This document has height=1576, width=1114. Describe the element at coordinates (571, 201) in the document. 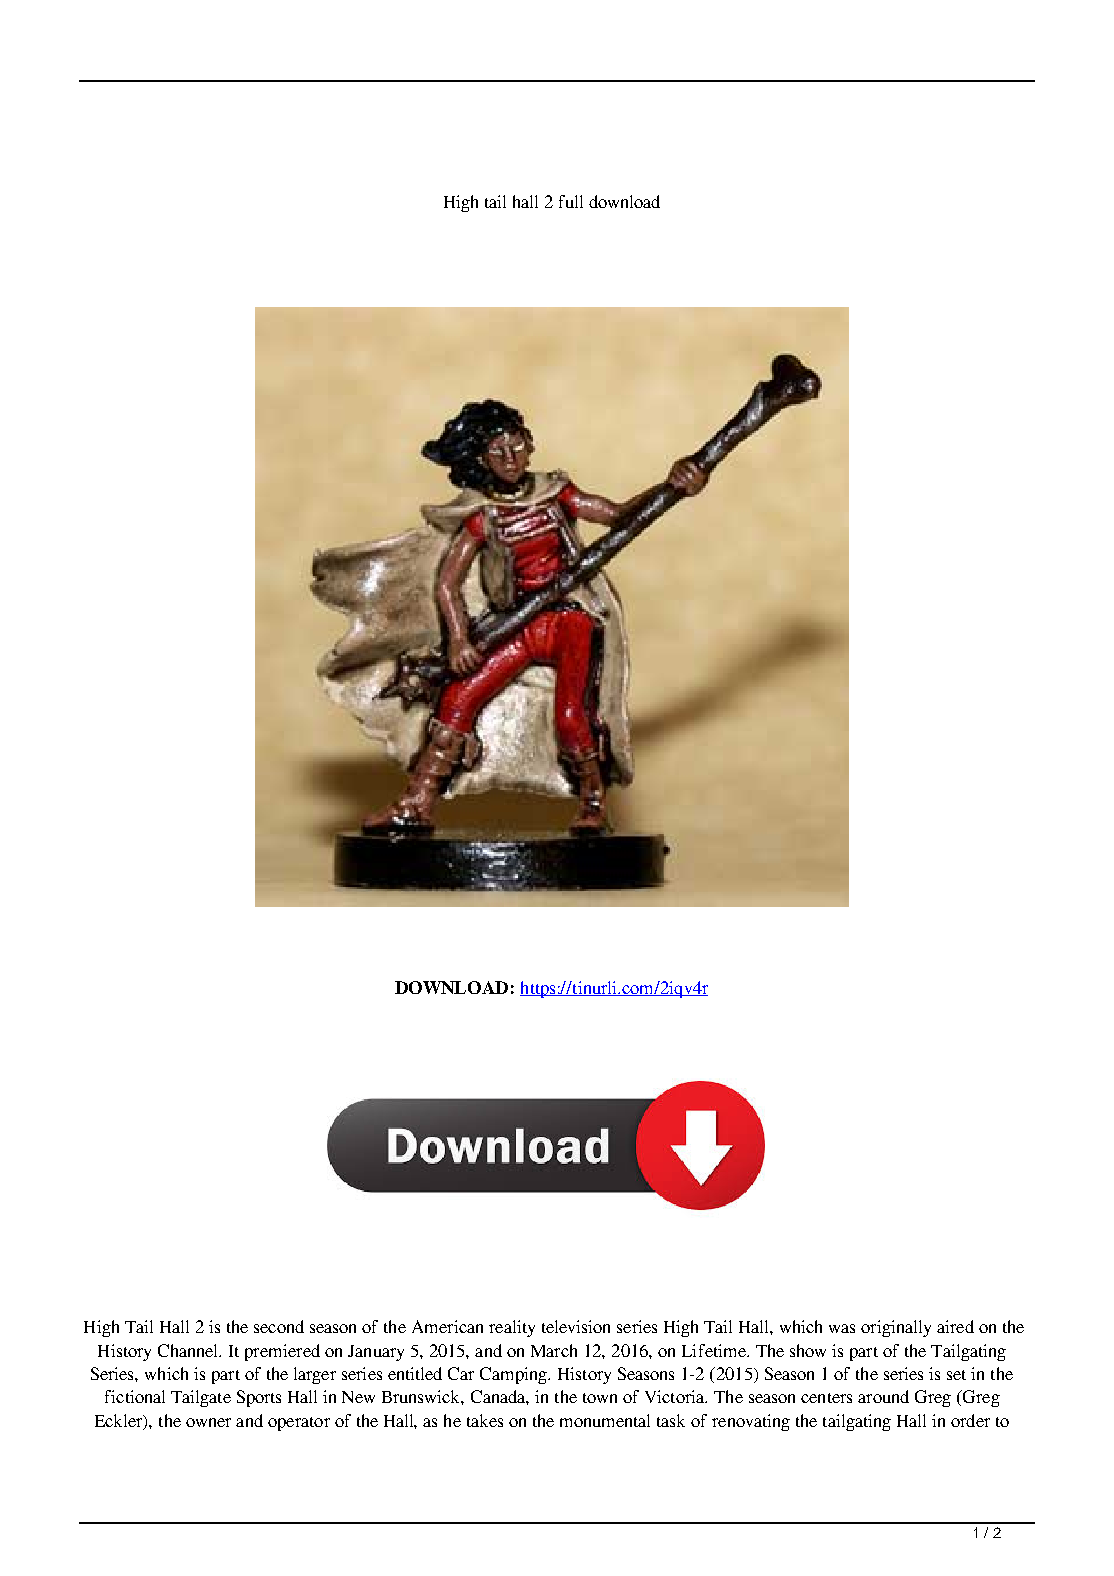

I see `full` at that location.
